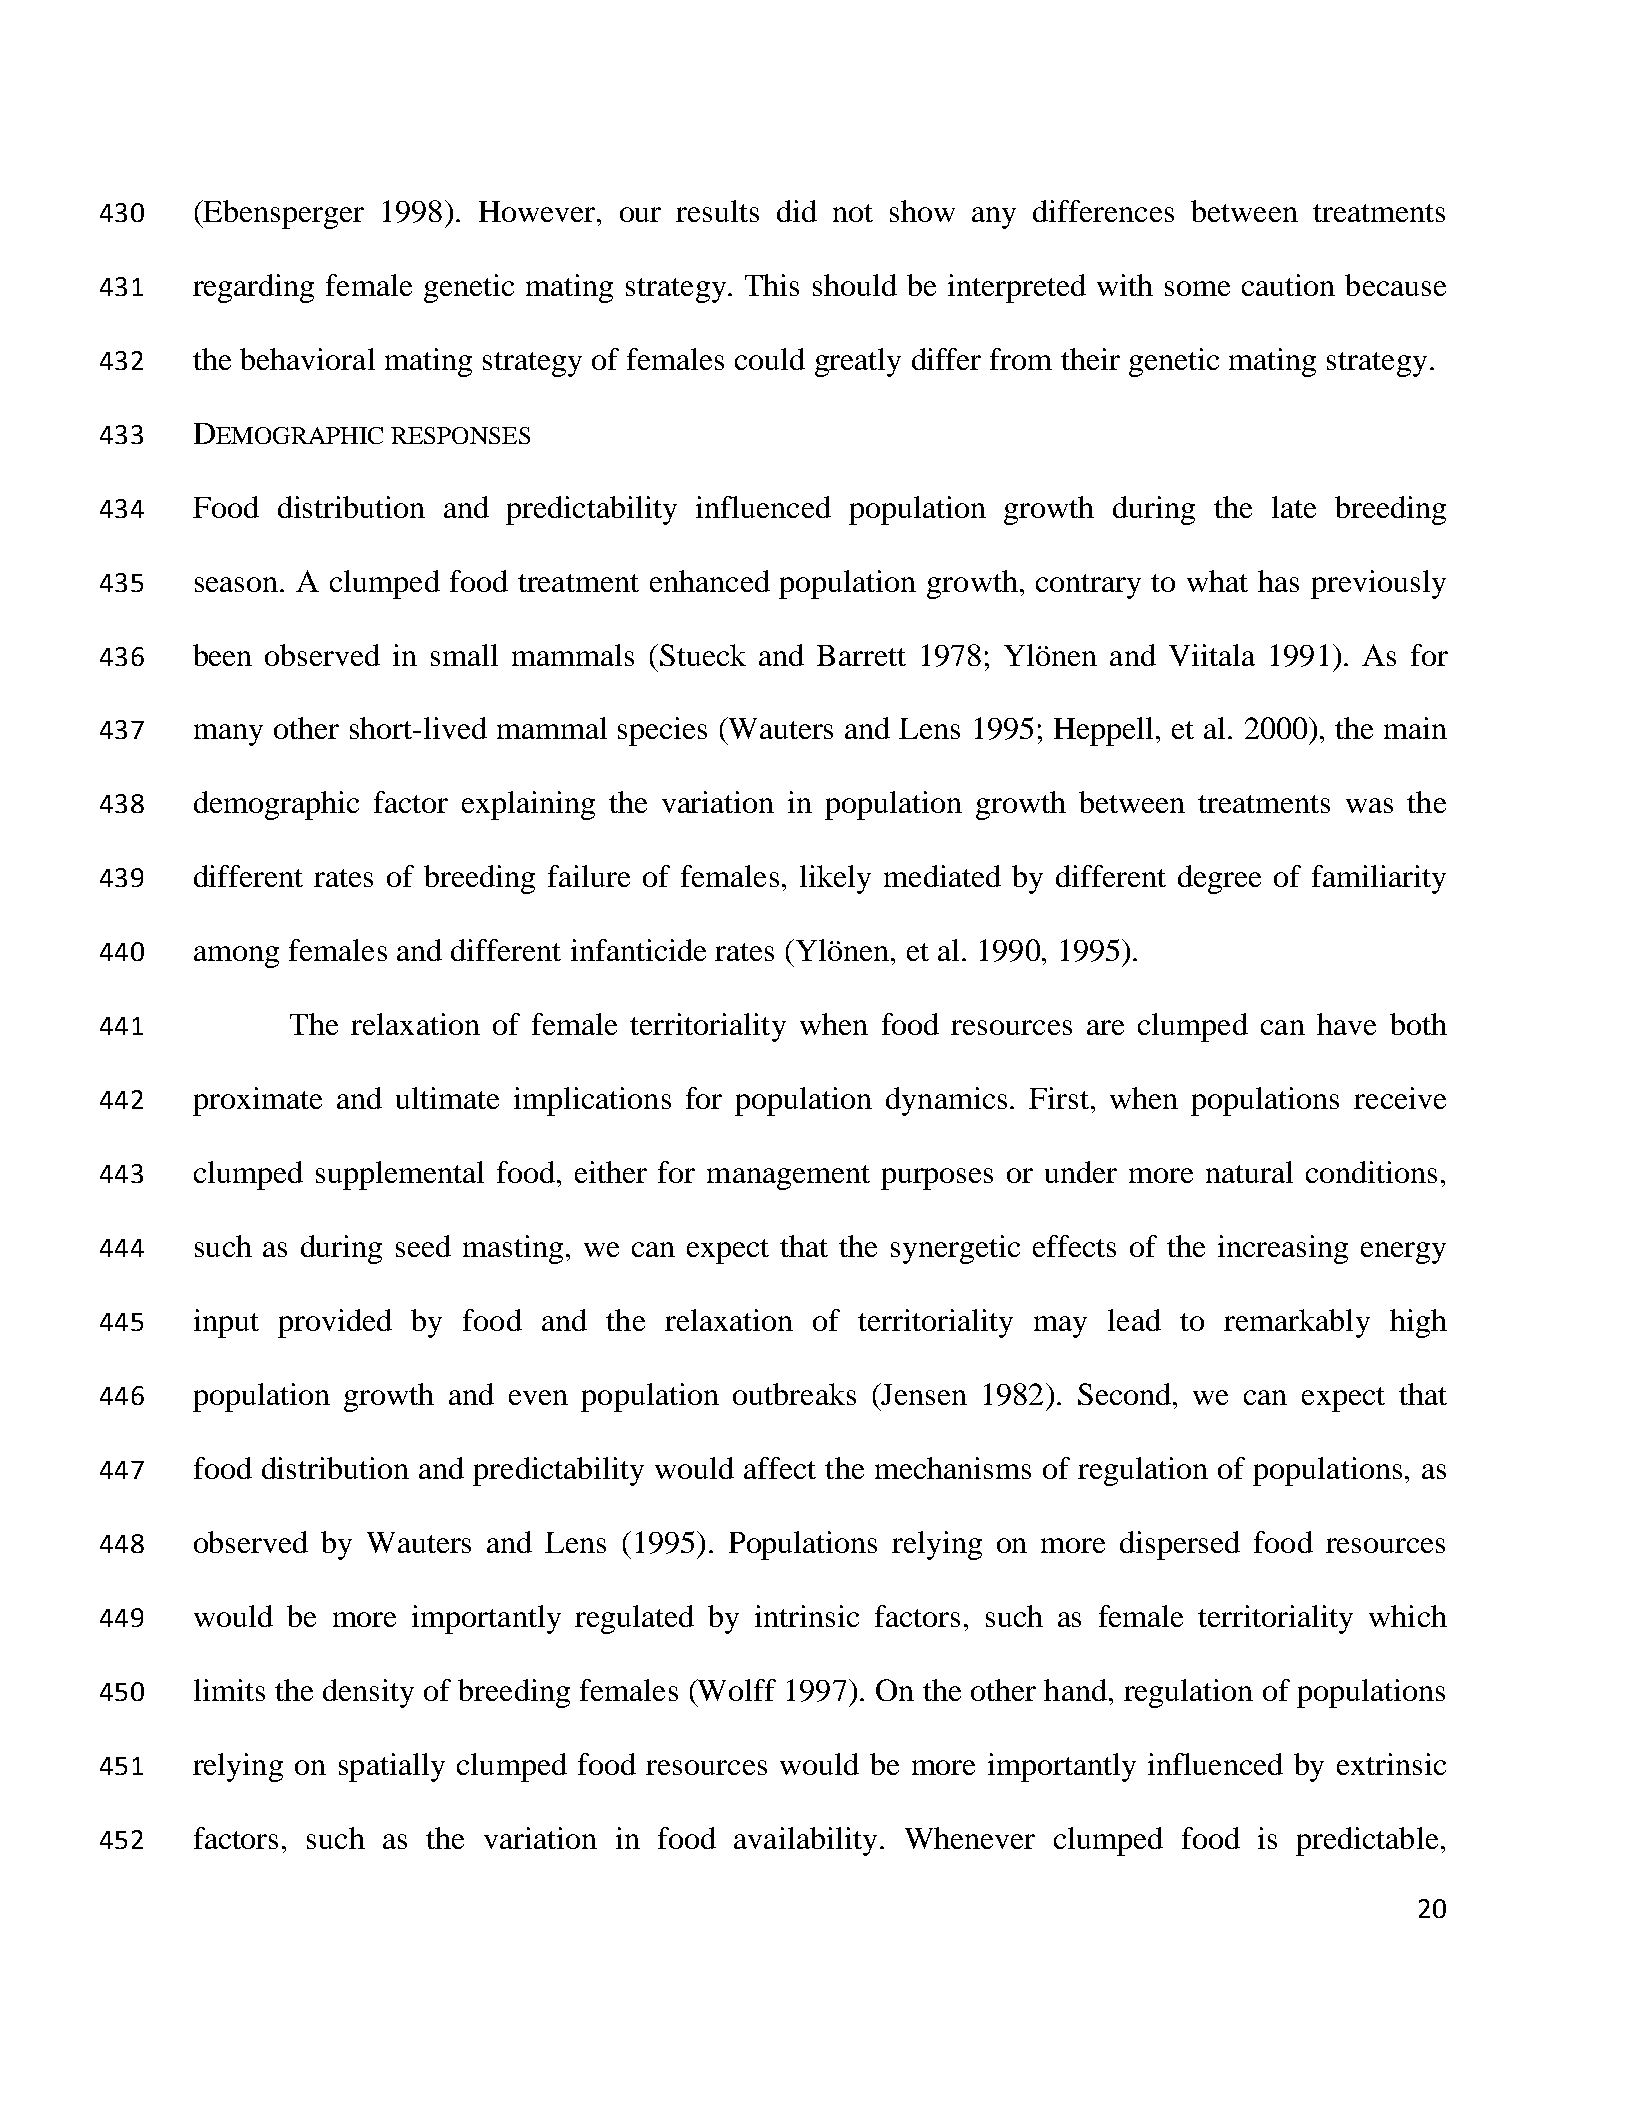 Image resolution: width=1640 pixels, height=2122 pixels. Describe the element at coordinates (392, 1767) in the document. I see `spatially` at that location.
